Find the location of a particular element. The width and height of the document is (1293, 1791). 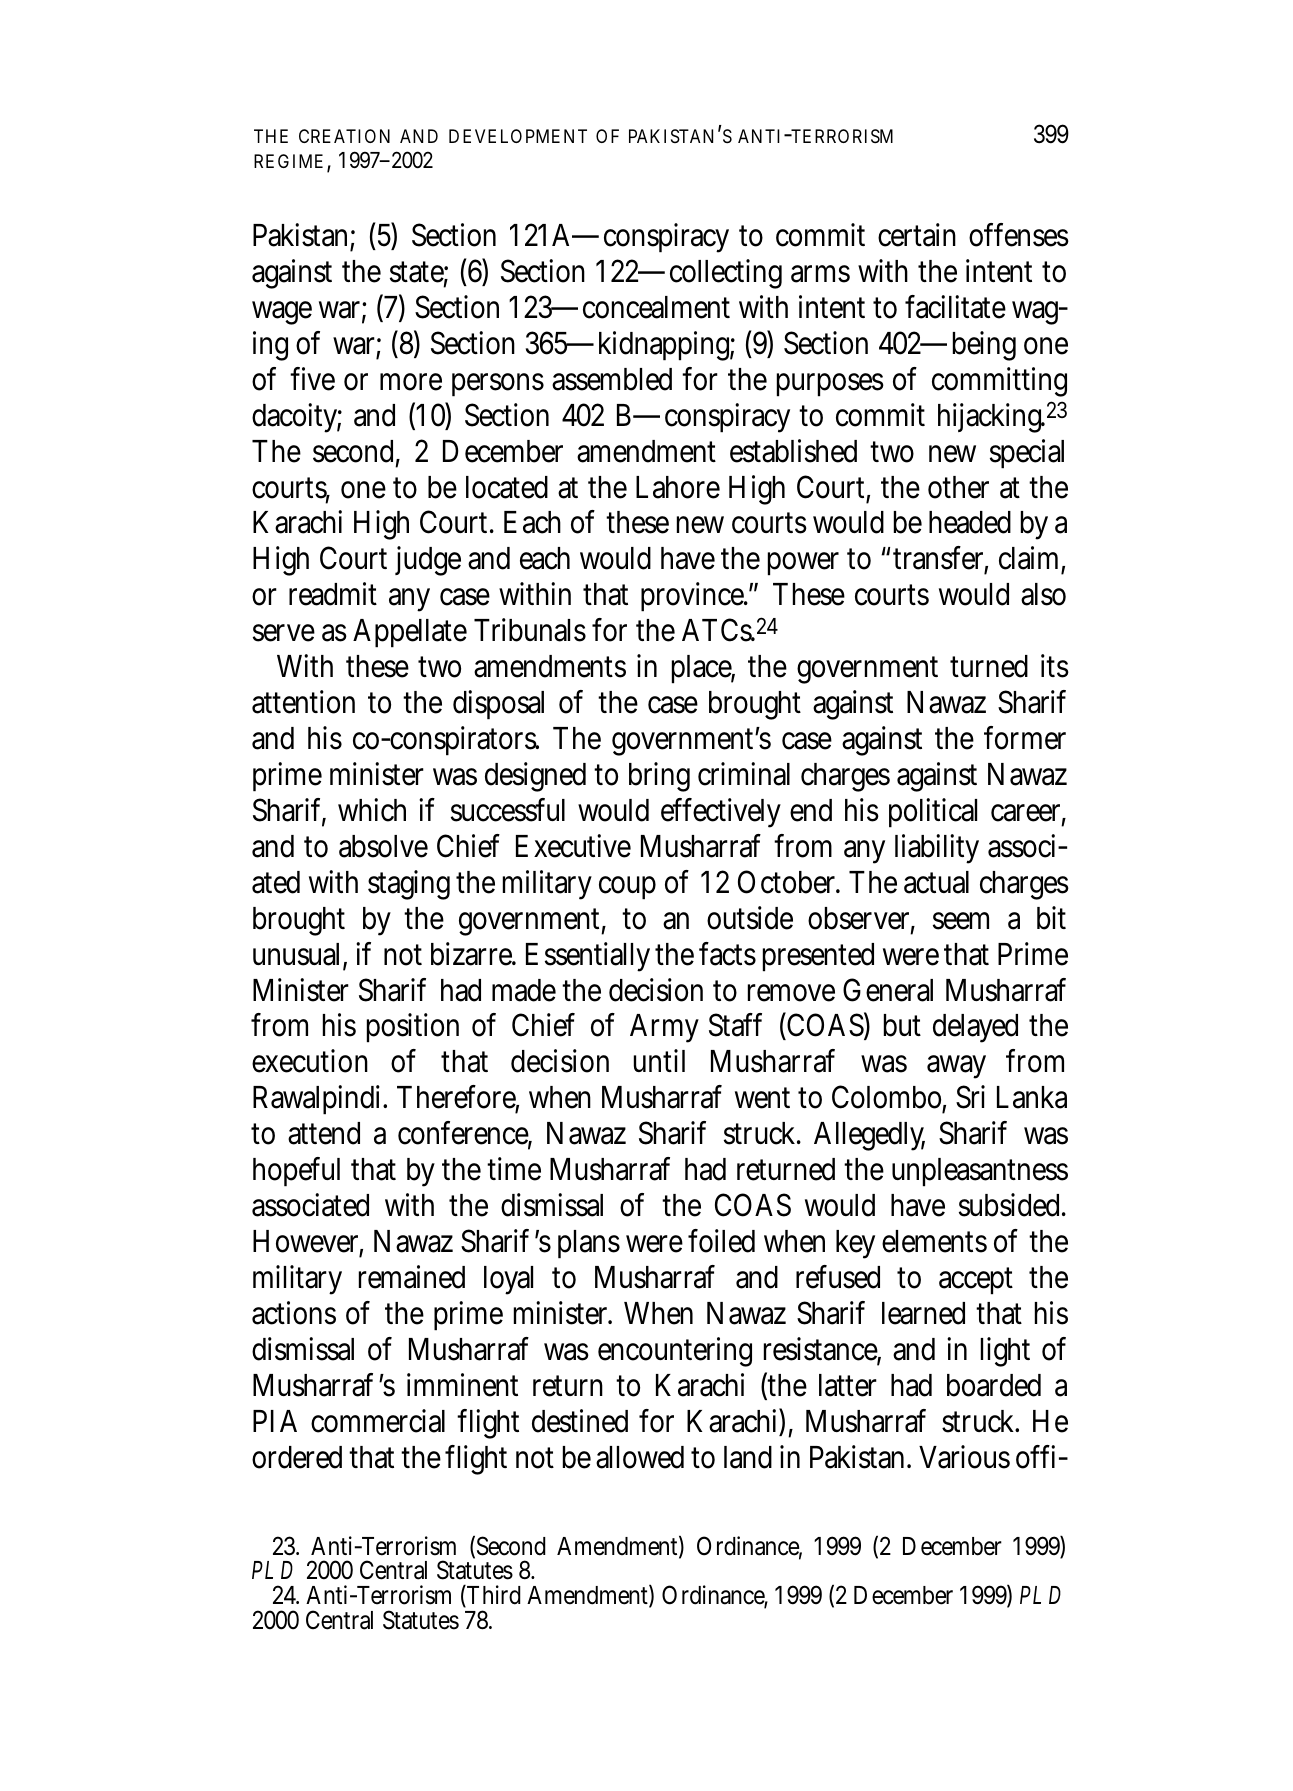

arms is located at coordinates (820, 274).
